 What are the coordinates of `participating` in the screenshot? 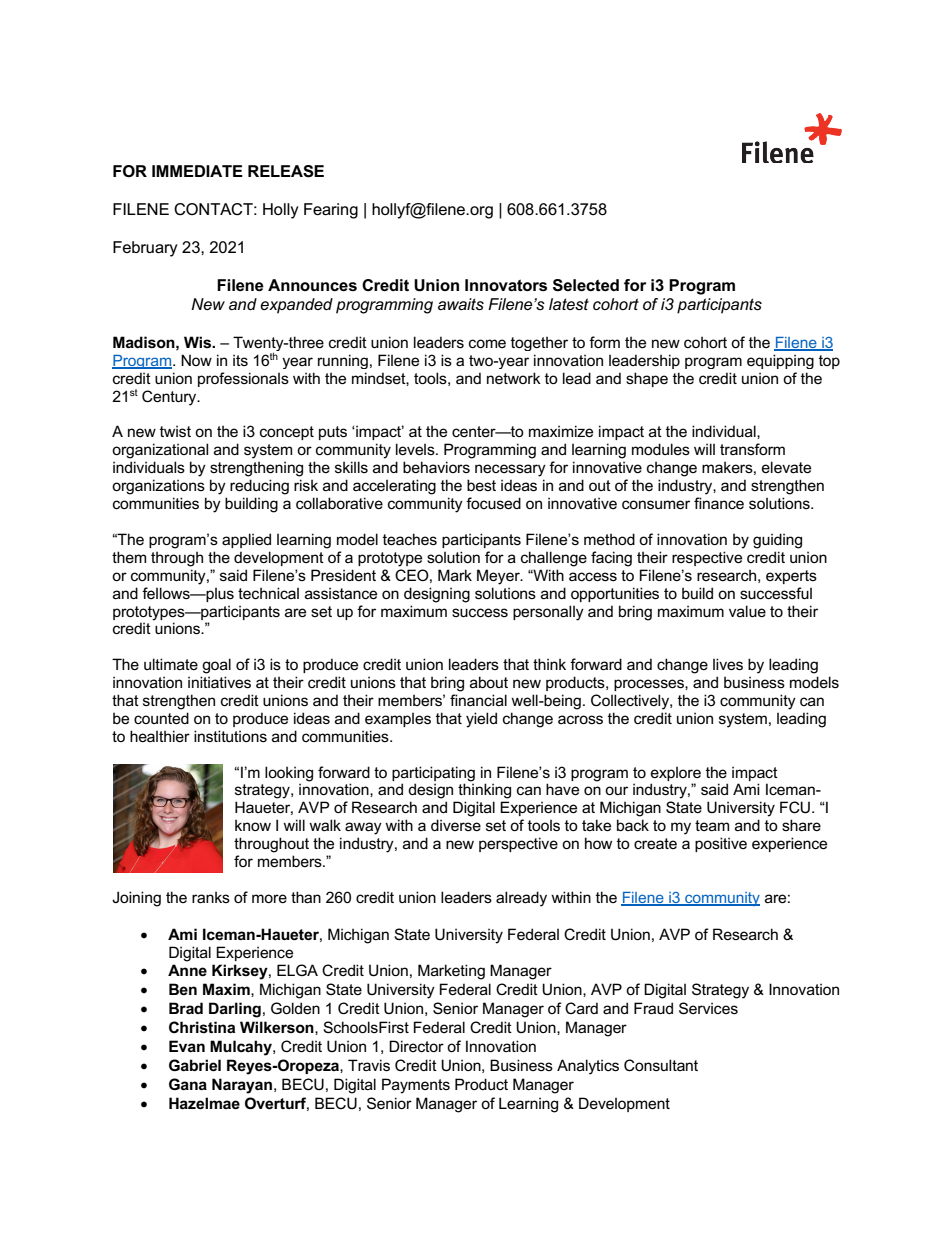 It's located at (433, 774).
